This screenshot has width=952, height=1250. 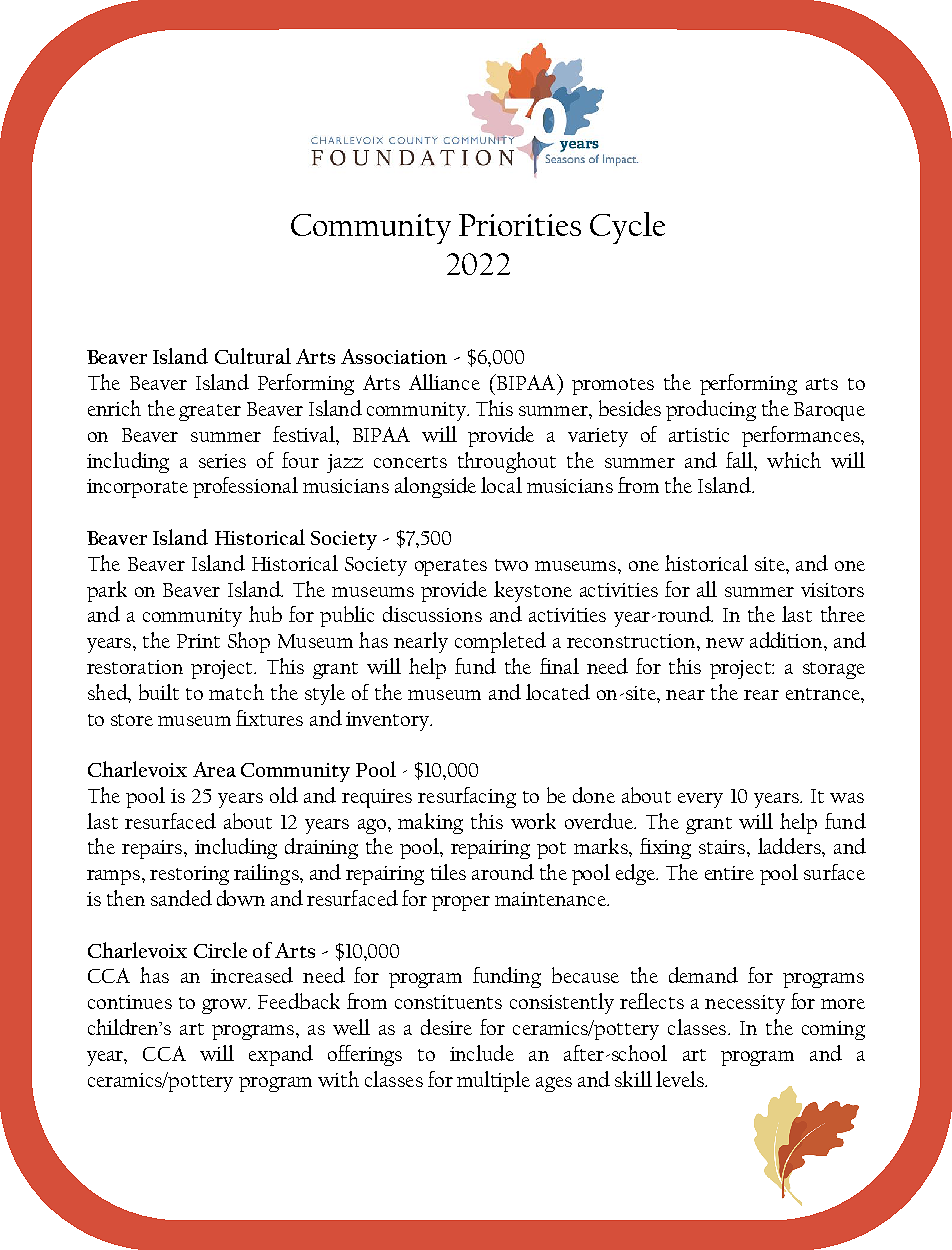 I want to click on Cultural, so click(x=253, y=356).
